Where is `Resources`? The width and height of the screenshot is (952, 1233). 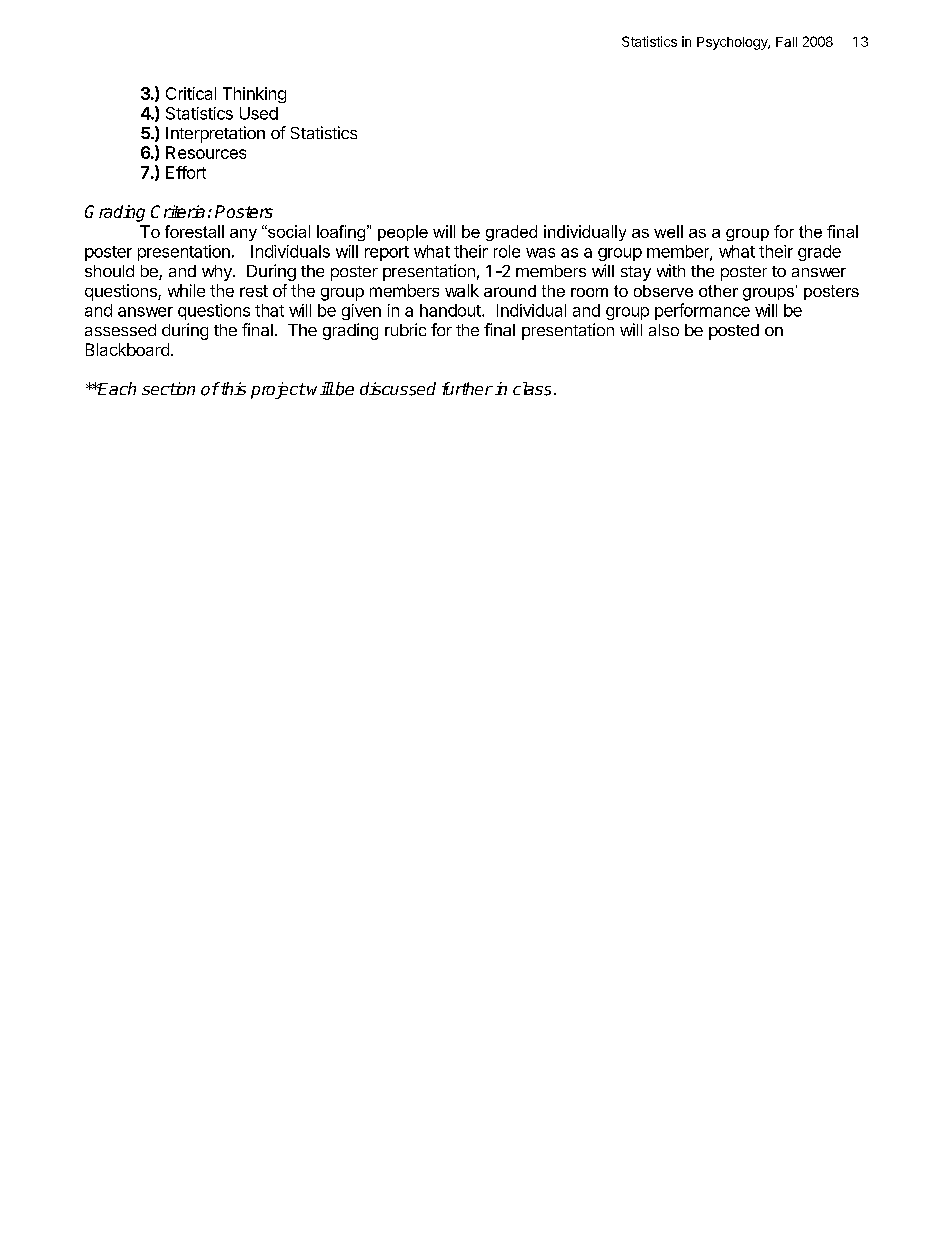 Resources is located at coordinates (206, 152).
